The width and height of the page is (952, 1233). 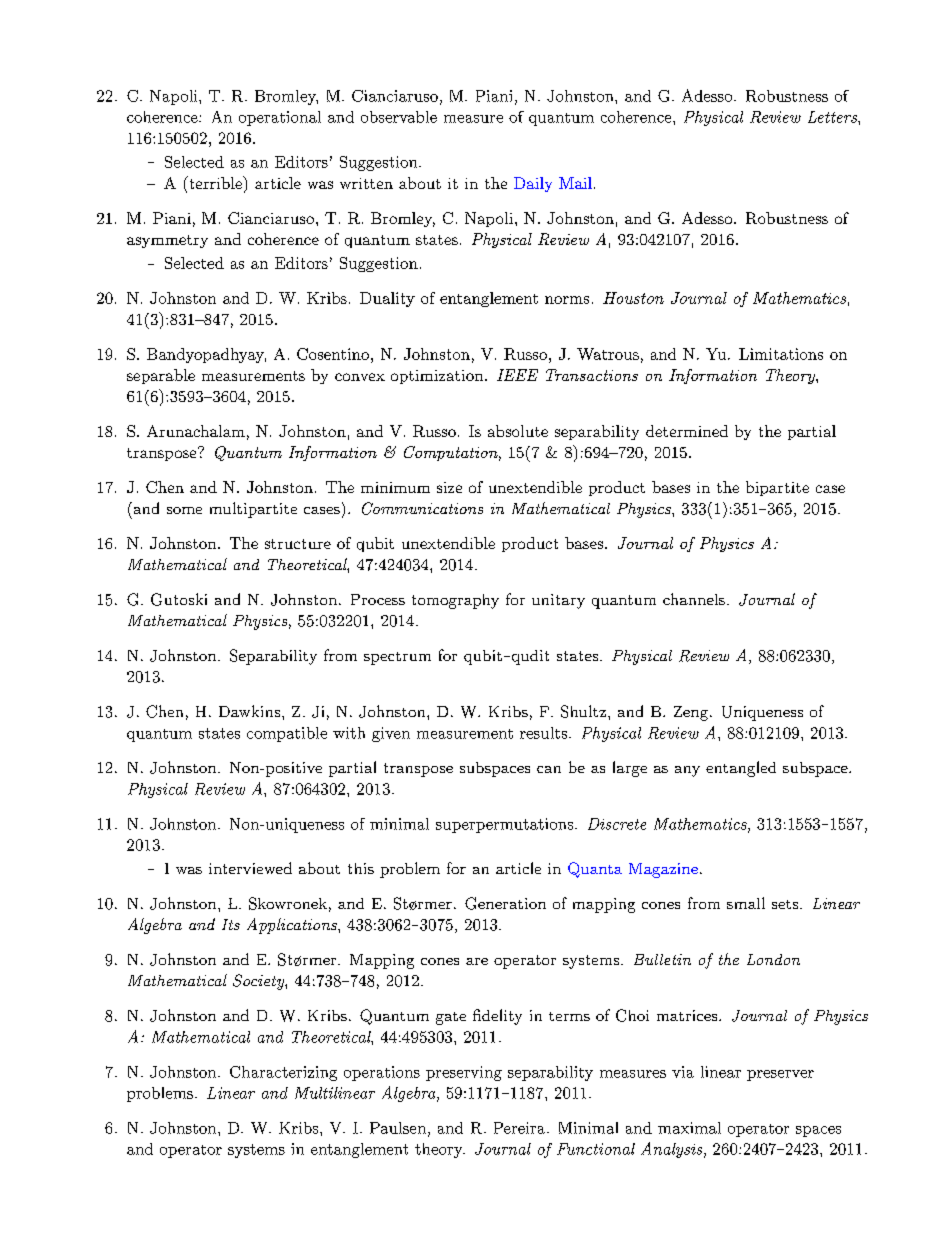 What do you see at coordinates (549, 769) in the page?
I see `can` at bounding box center [549, 769].
